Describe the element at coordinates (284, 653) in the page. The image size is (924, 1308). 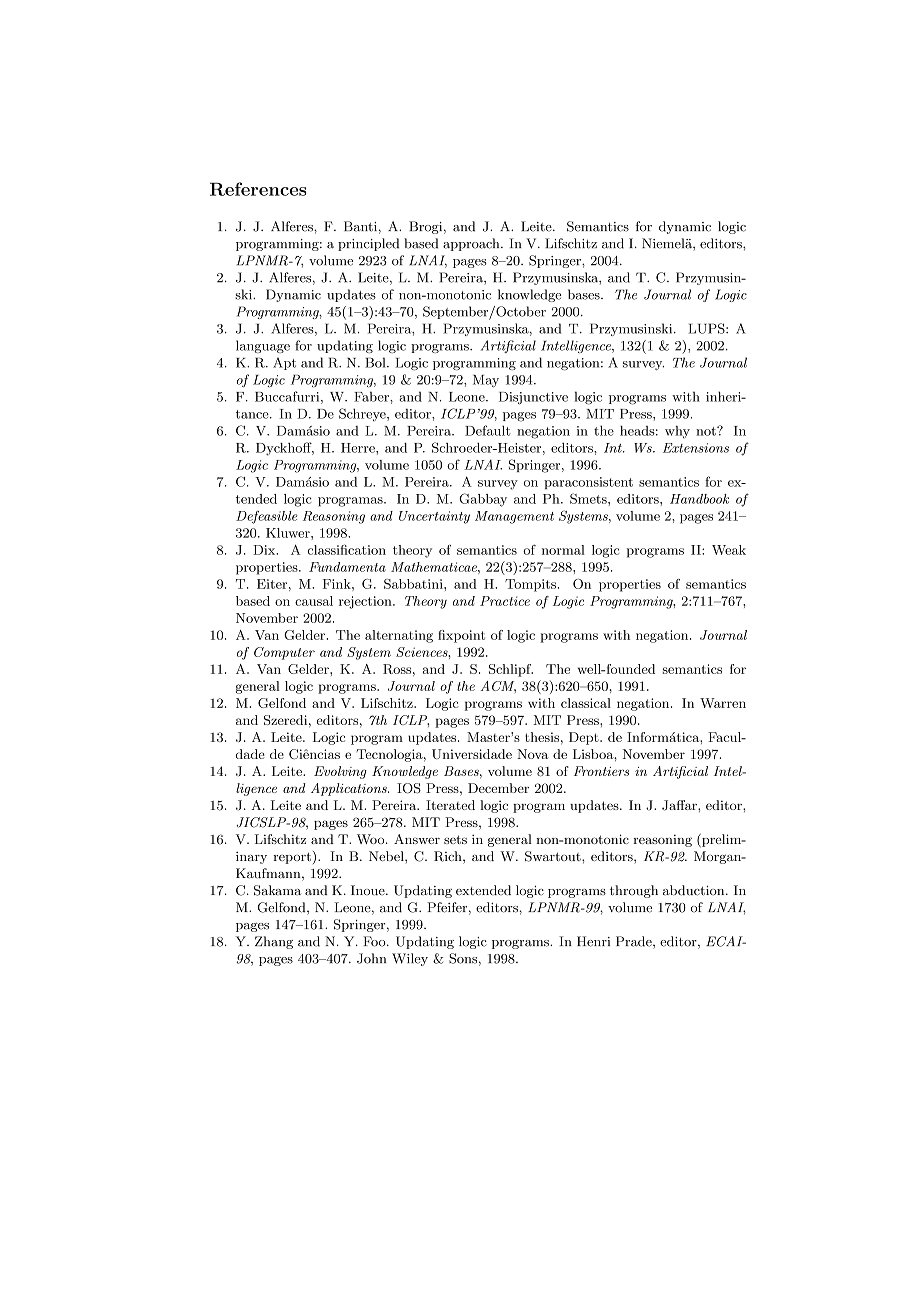
I see `Computer` at that location.
